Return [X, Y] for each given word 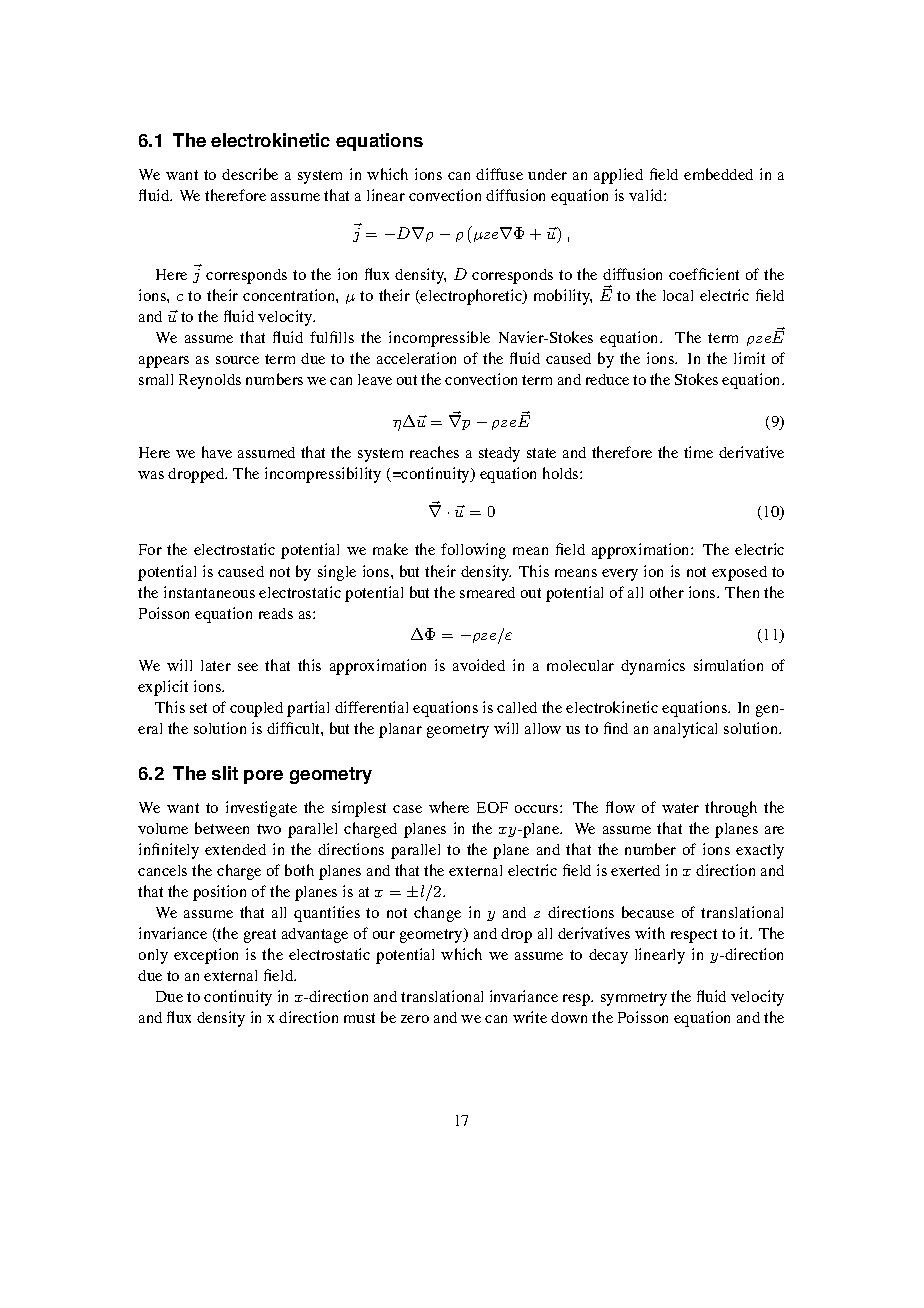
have [217, 452]
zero [415, 1019]
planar [400, 730]
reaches [434, 452]
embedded [718, 174]
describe [250, 174]
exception [206, 956]
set [198, 708]
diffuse [499, 174]
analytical [685, 730]
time [698, 452]
